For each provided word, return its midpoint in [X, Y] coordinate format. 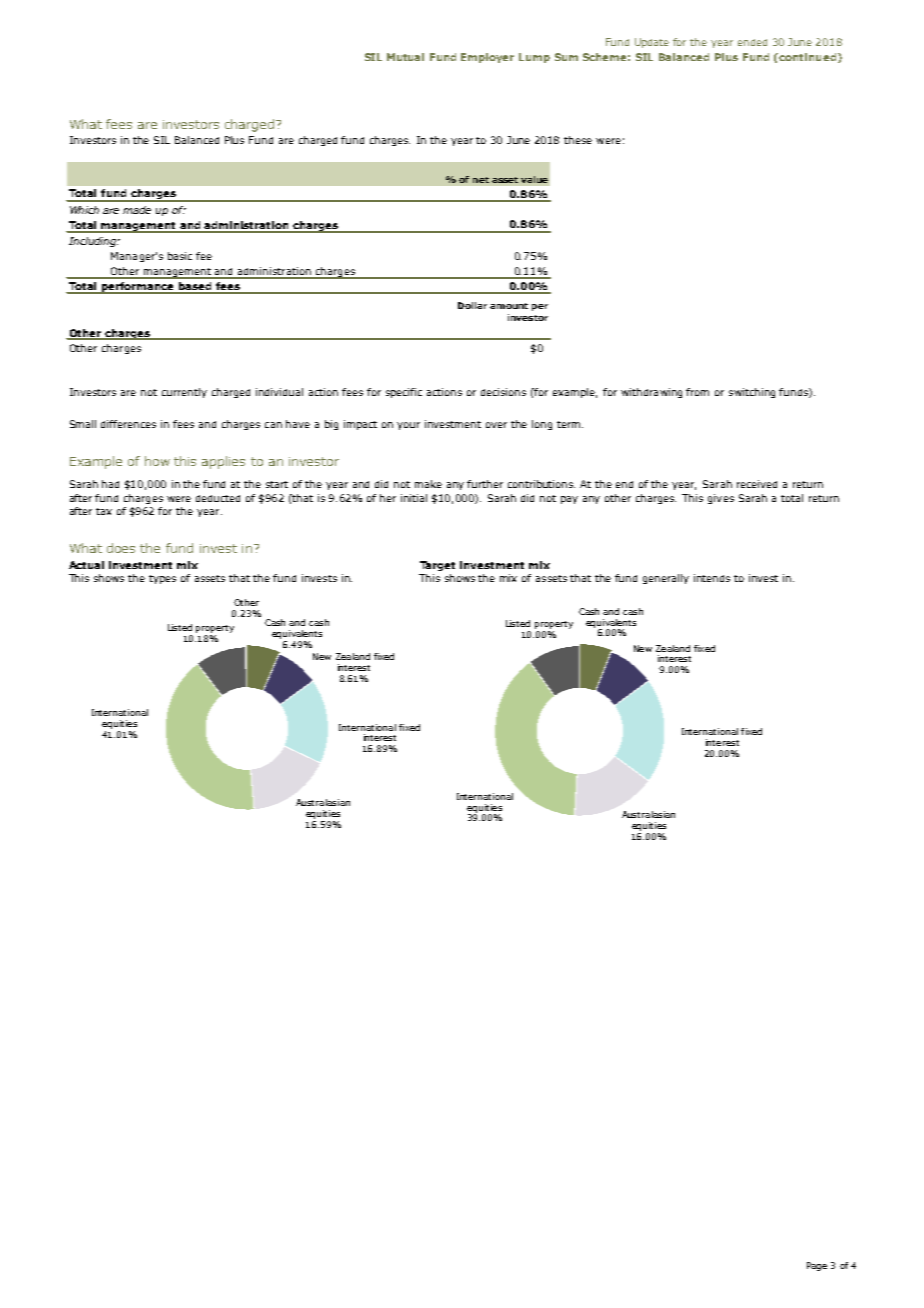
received [757, 484]
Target [437, 566]
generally [666, 579]
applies [223, 462]
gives [721, 499]
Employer [487, 58]
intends [712, 578]
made [137, 210]
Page [817, 1266]
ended [752, 42]
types [162, 579]
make [428, 484]
